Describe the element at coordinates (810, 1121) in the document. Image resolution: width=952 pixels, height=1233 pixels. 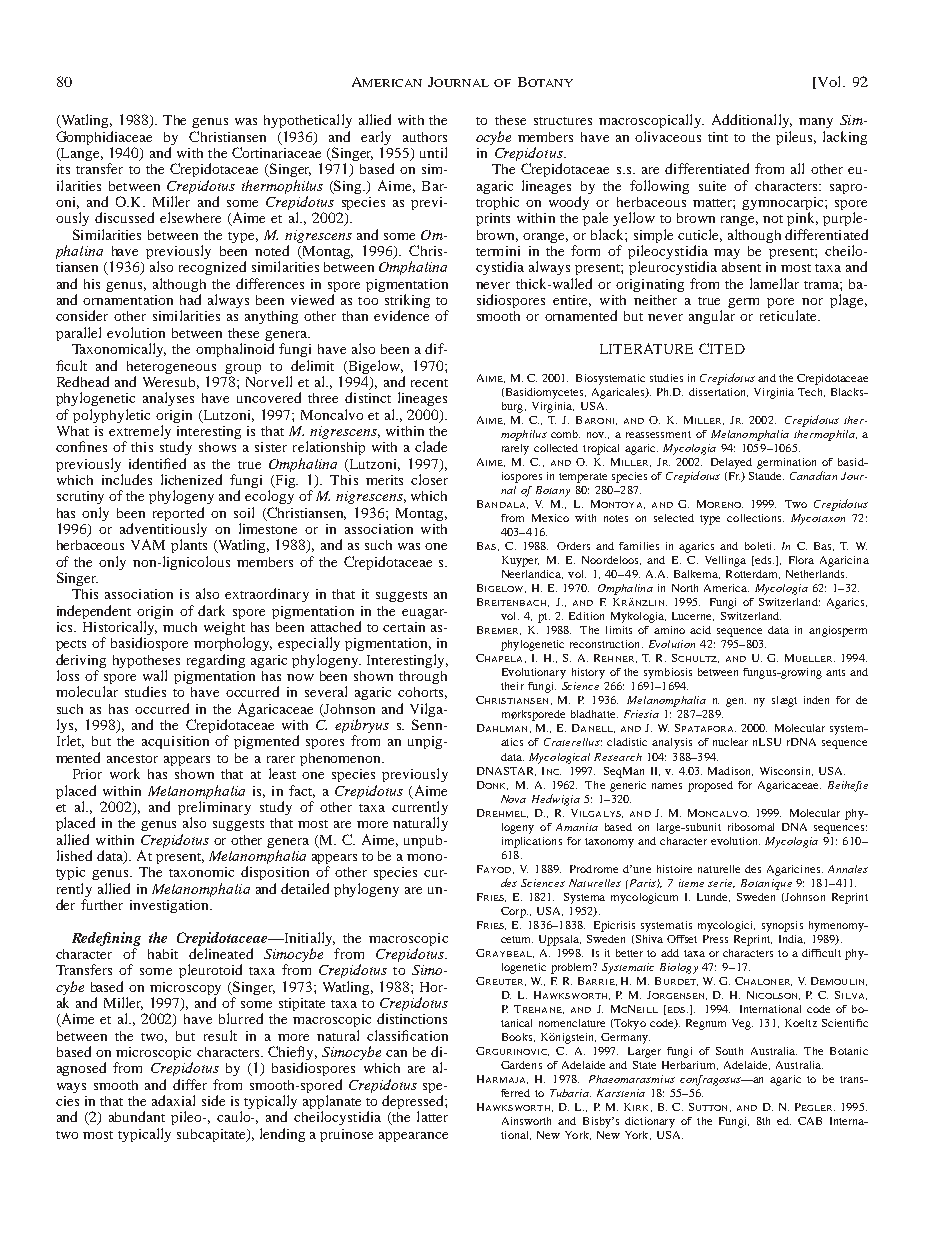
I see `CAB` at that location.
